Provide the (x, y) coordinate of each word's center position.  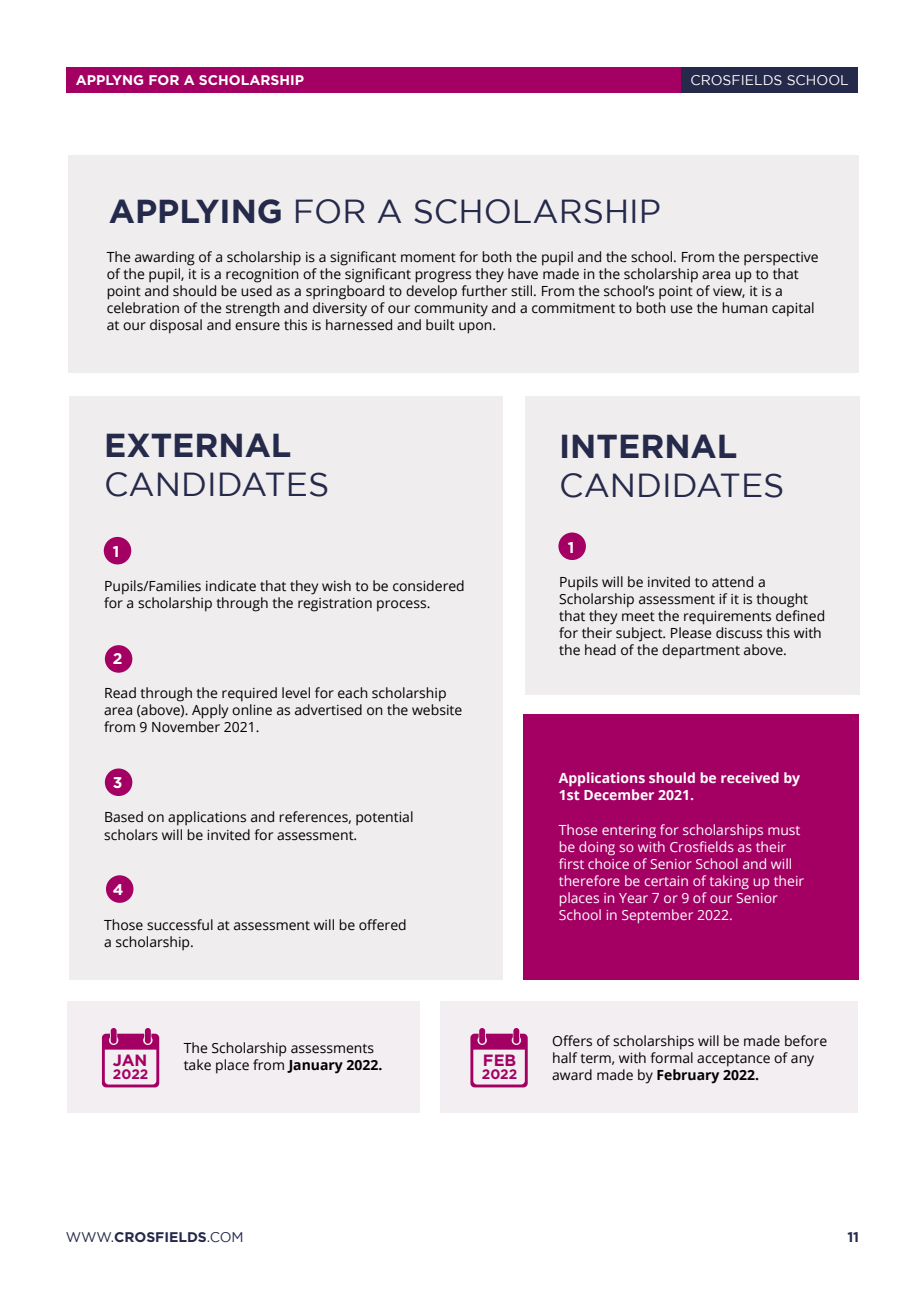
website (437, 710)
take (197, 1065)
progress (443, 277)
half (565, 1058)
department (701, 651)
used (256, 291)
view (729, 292)
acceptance (733, 1060)
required (249, 694)
